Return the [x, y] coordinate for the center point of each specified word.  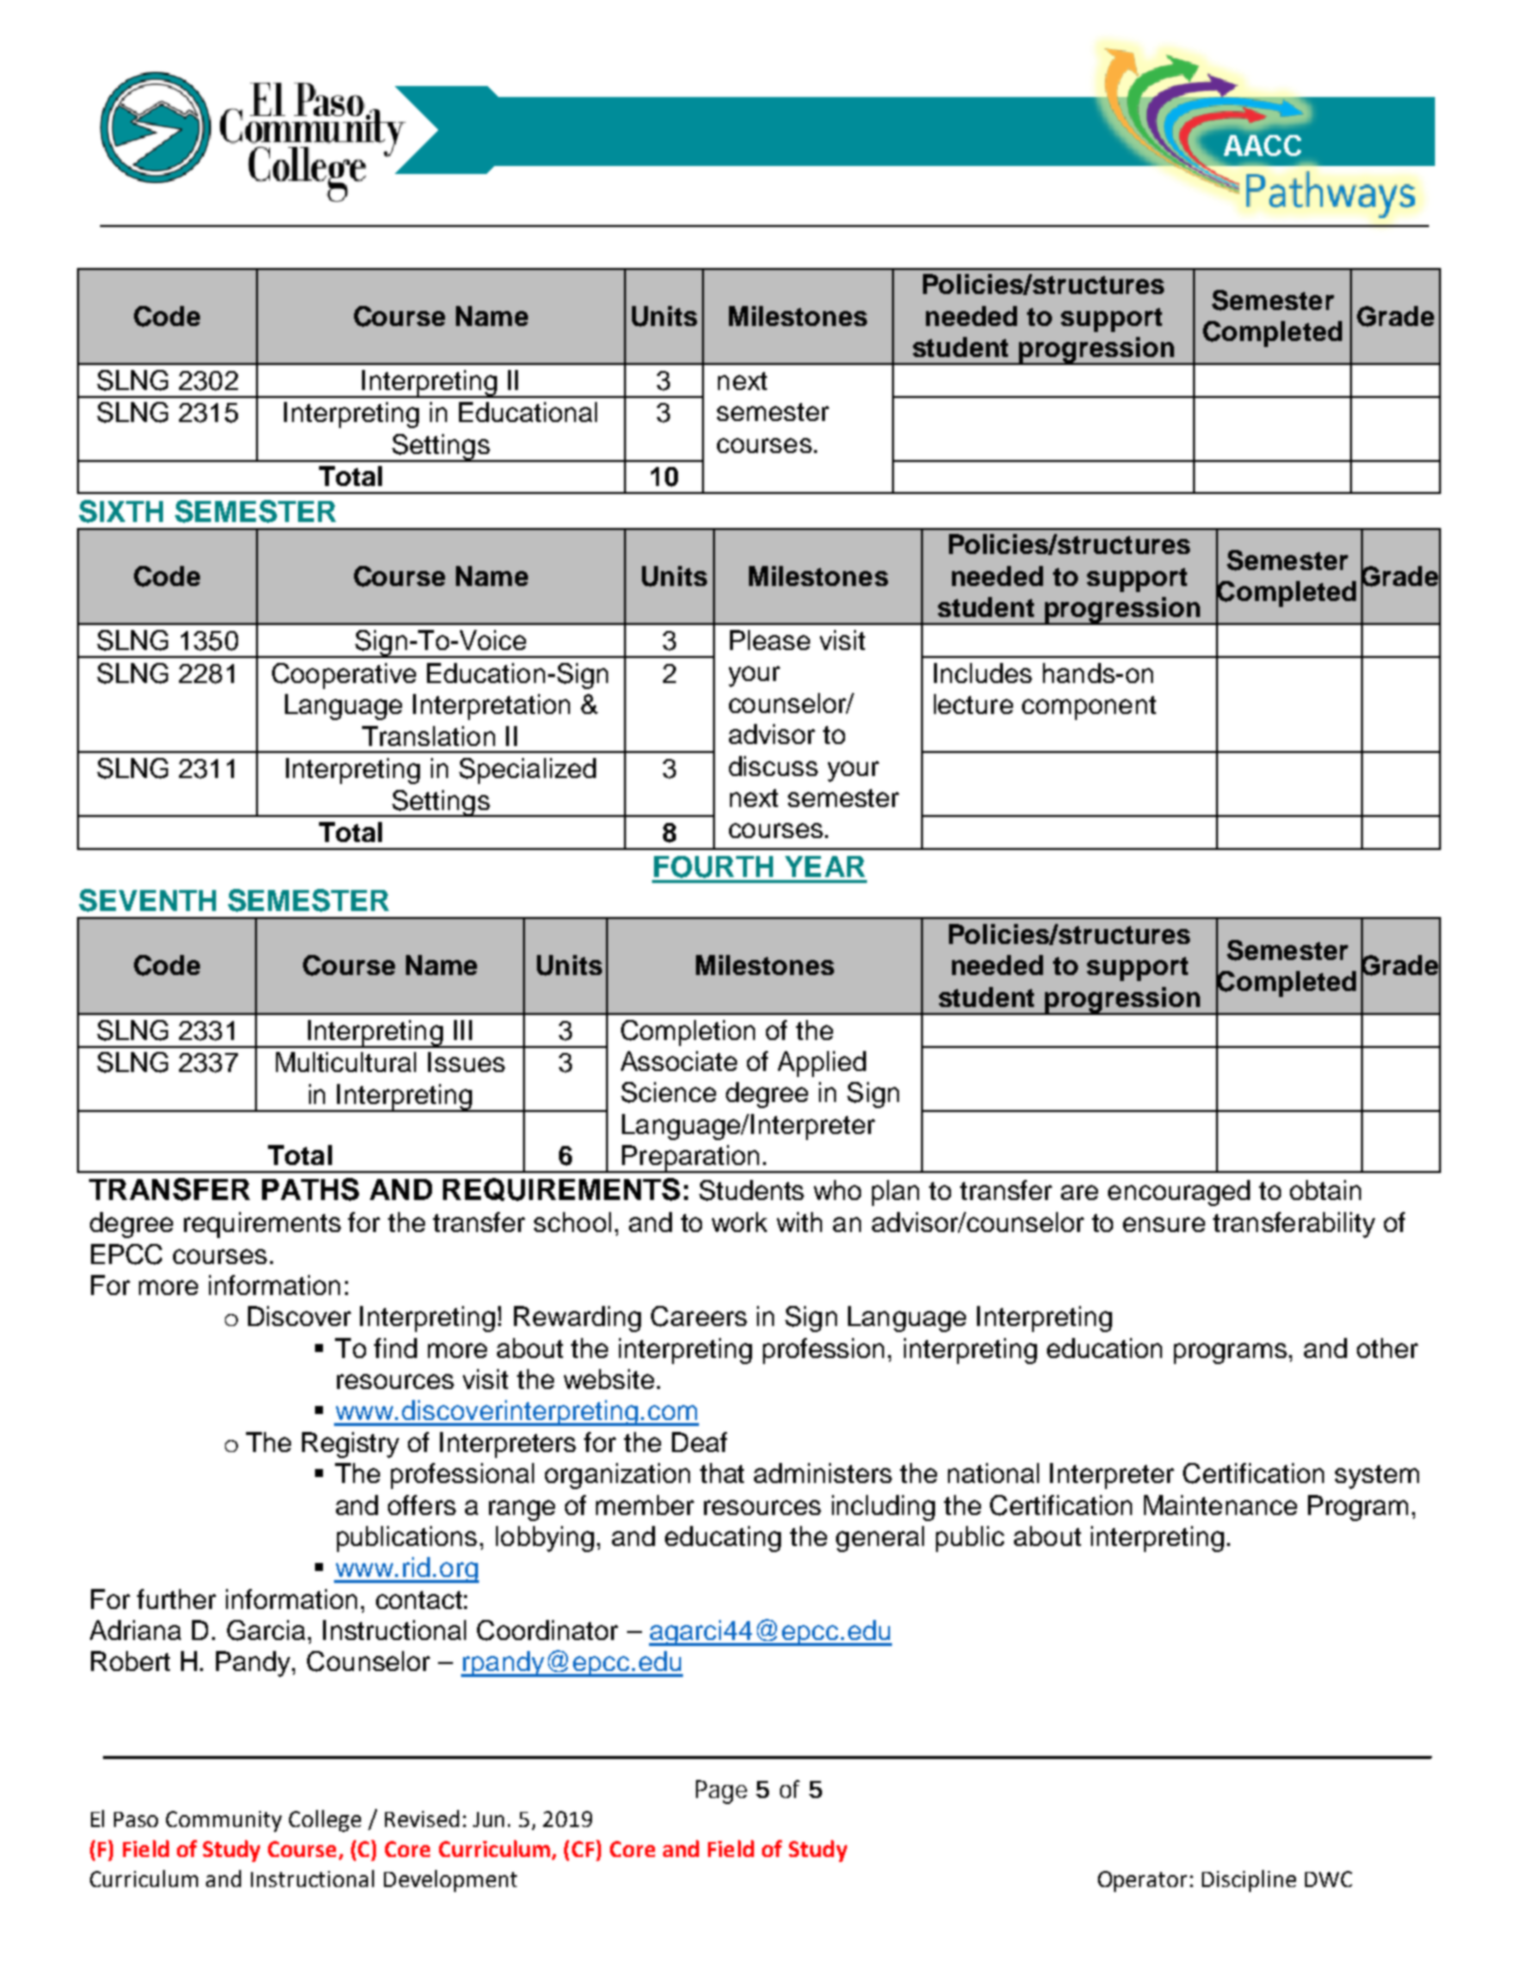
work [739, 1222]
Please [770, 640]
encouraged [1179, 1193]
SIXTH [121, 511]
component [1089, 708]
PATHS [310, 1189]
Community [224, 1821]
